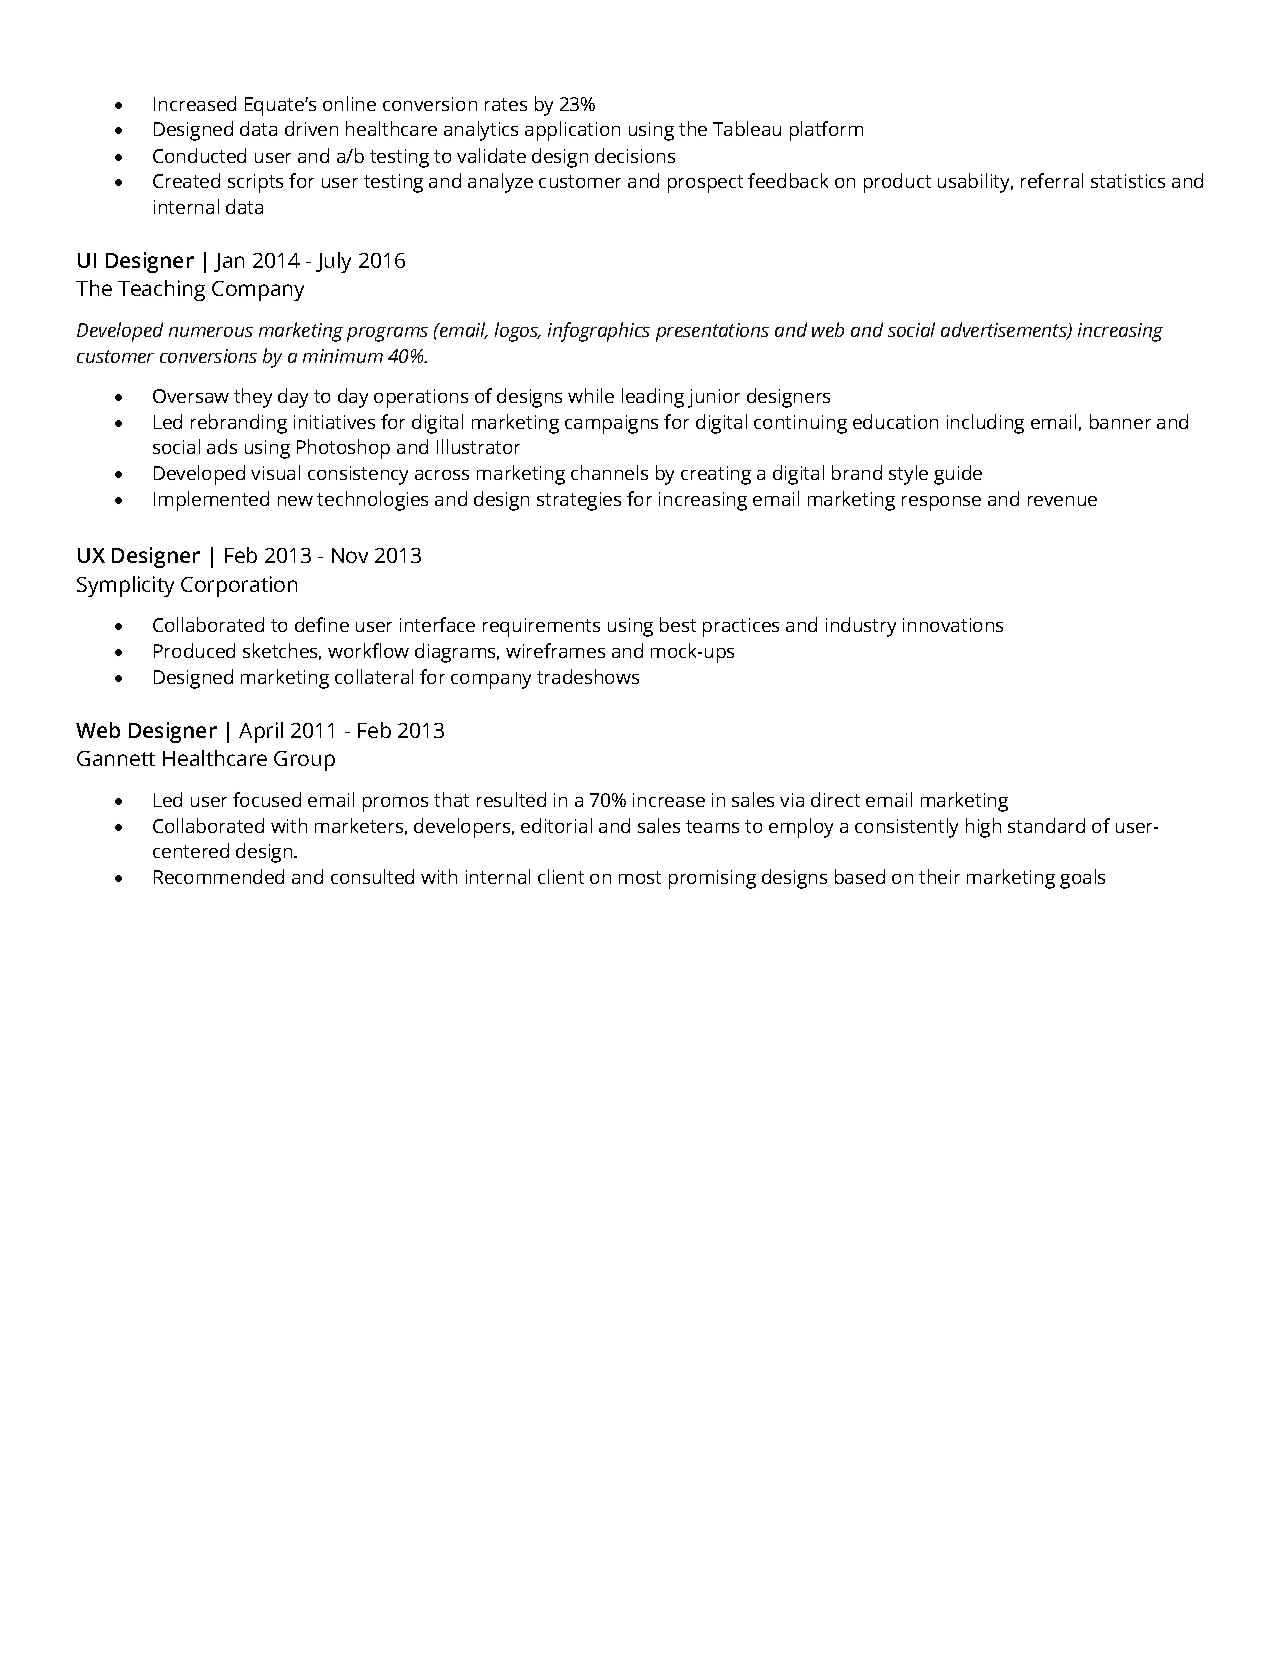 This page has width=1287, height=1666. Describe the element at coordinates (1062, 501) in the page. I see `revenue` at that location.
